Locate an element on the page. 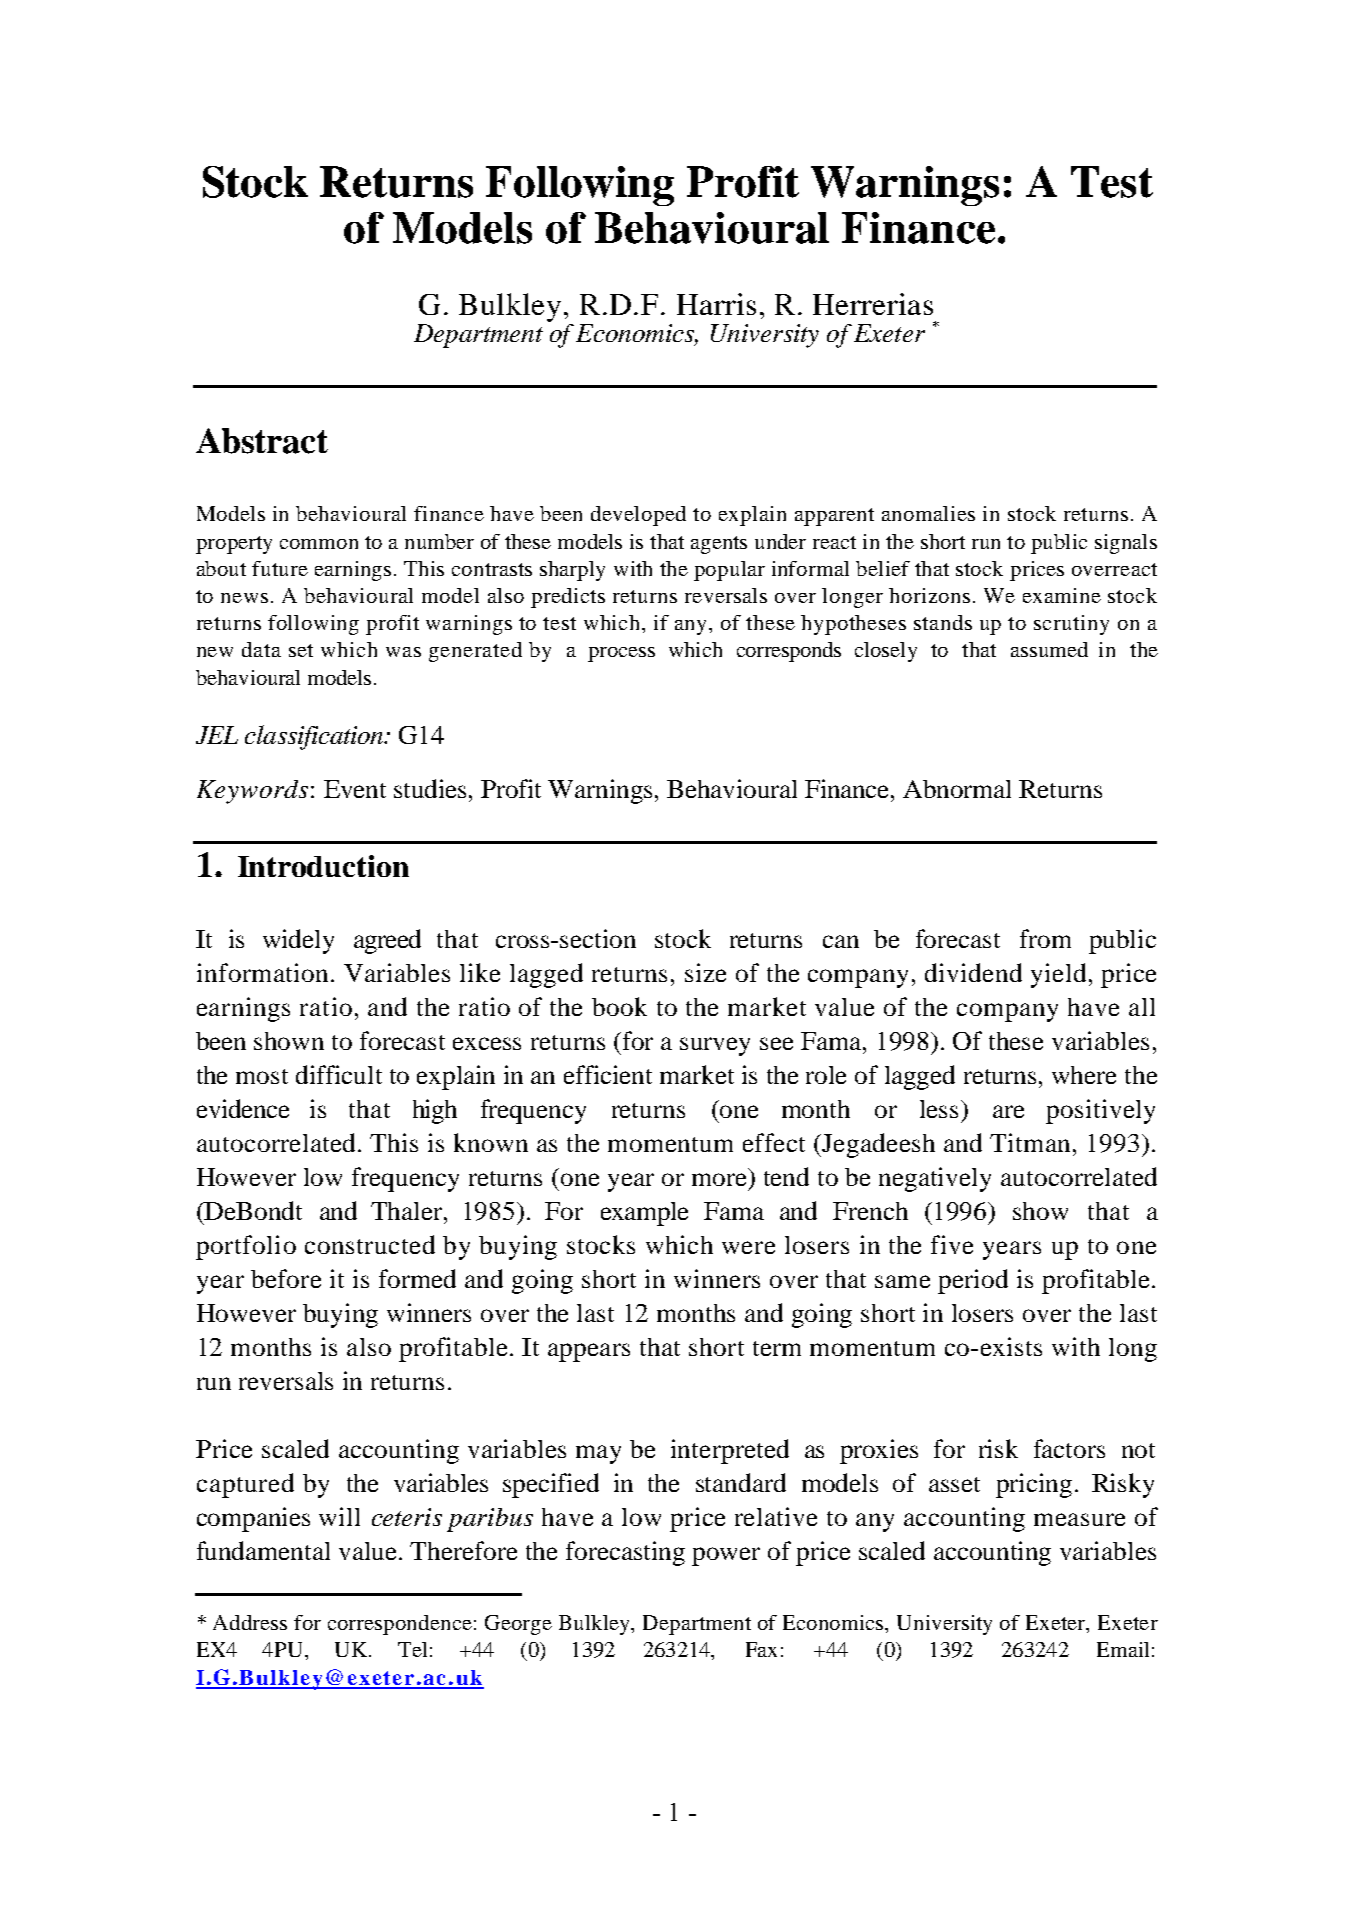 This document has height=1909, width=1349. process is located at coordinates (621, 654).
